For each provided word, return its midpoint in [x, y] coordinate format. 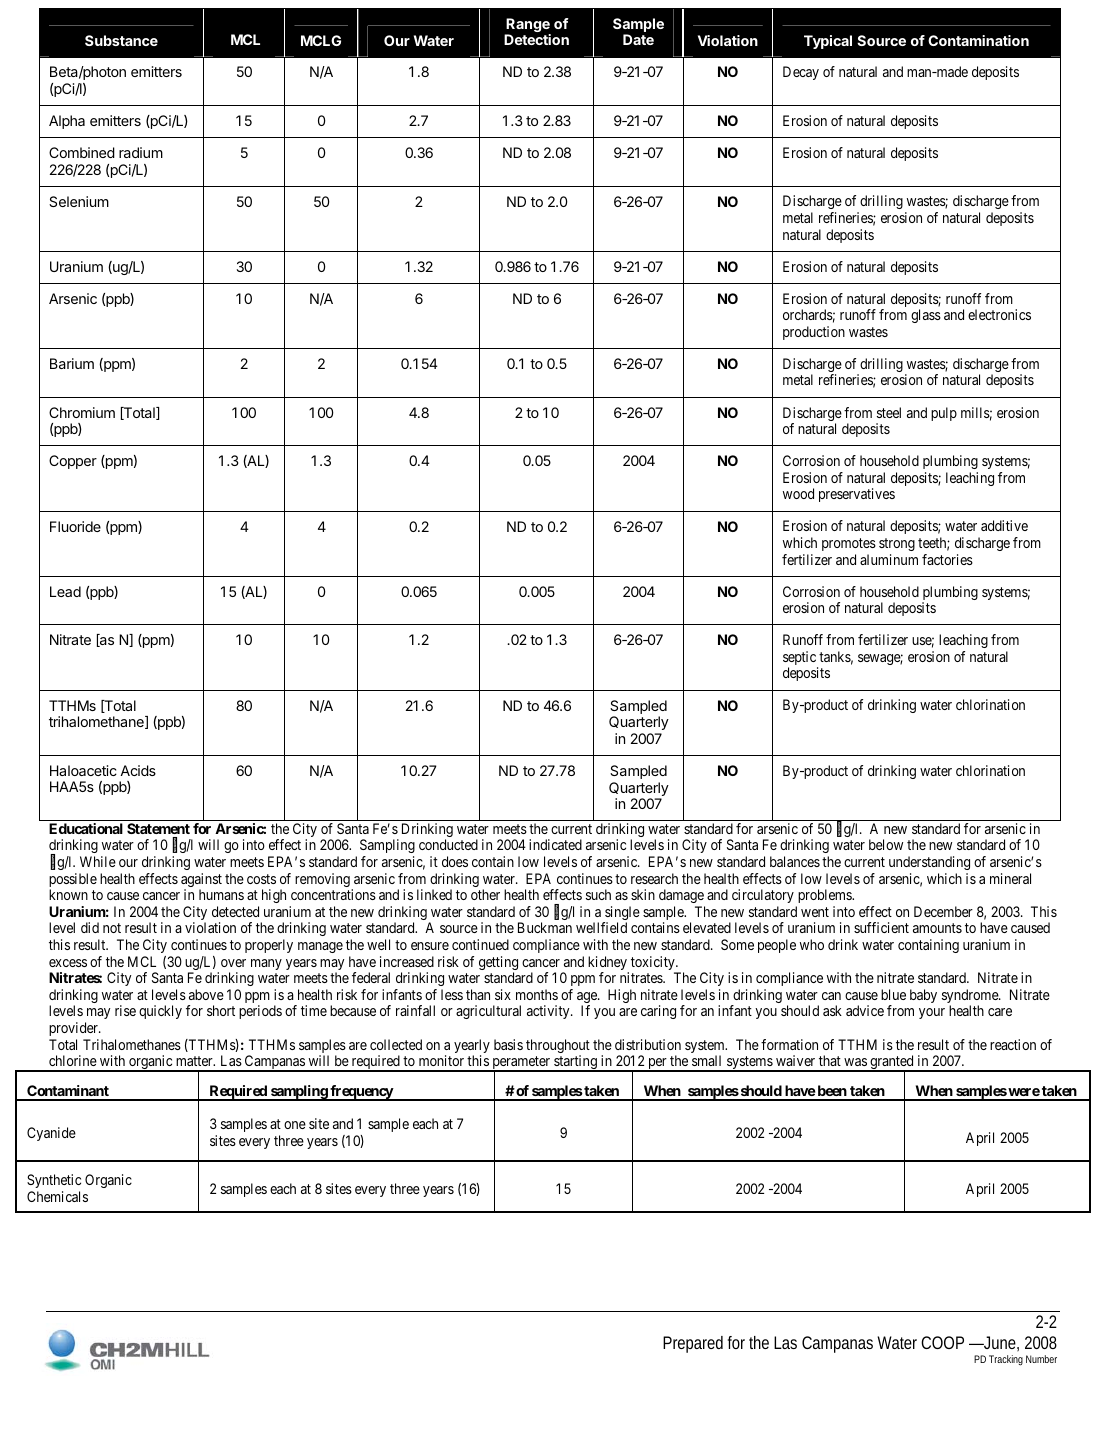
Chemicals [57, 1196]
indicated [555, 844]
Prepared [693, 1344]
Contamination [978, 40]
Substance [121, 40]
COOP [942, 1342]
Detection [536, 39]
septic [800, 659]
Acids [138, 770]
